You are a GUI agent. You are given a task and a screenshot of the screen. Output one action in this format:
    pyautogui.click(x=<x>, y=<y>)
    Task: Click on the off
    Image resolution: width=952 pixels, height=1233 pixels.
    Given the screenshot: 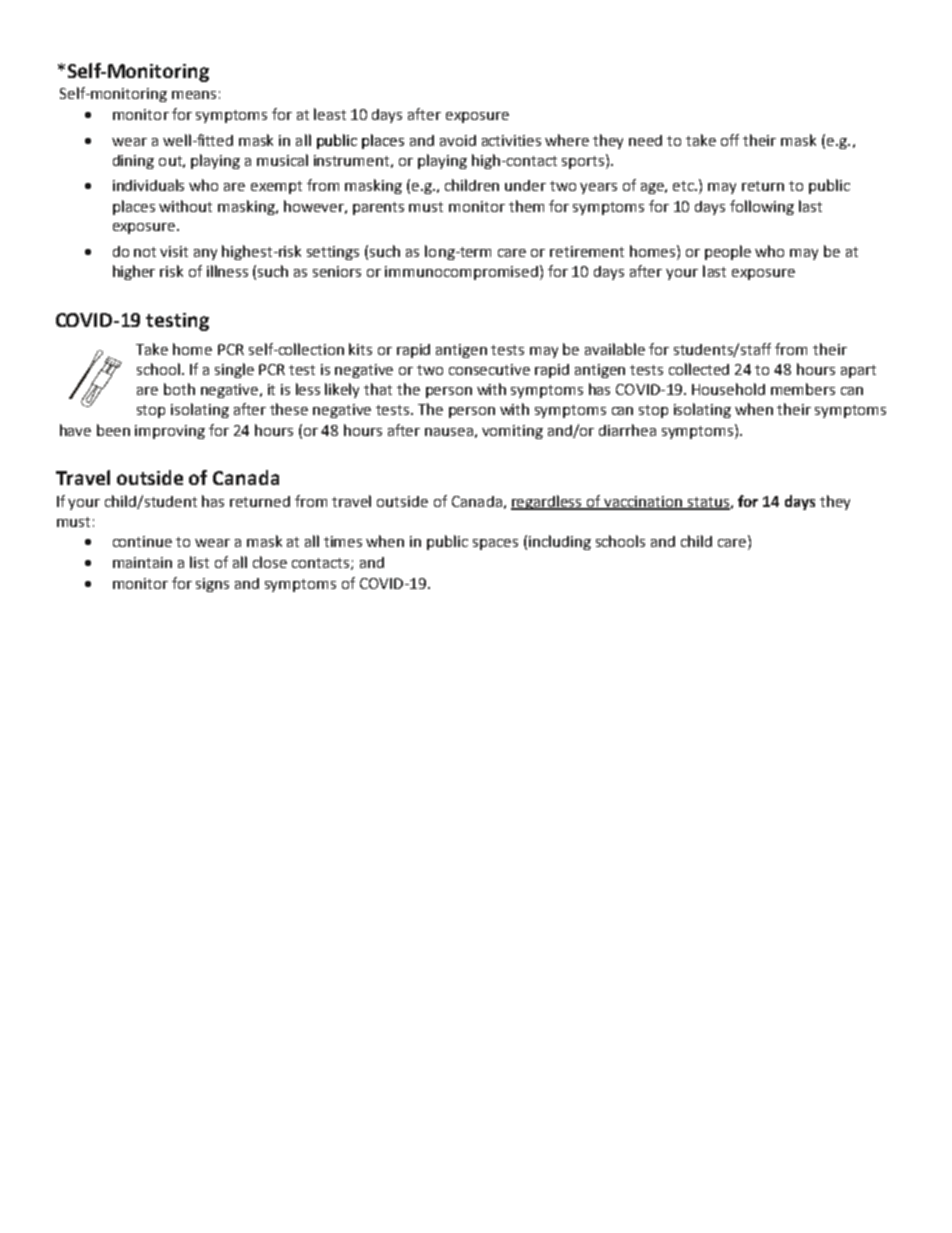 What is the action you would take?
    pyautogui.click(x=730, y=140)
